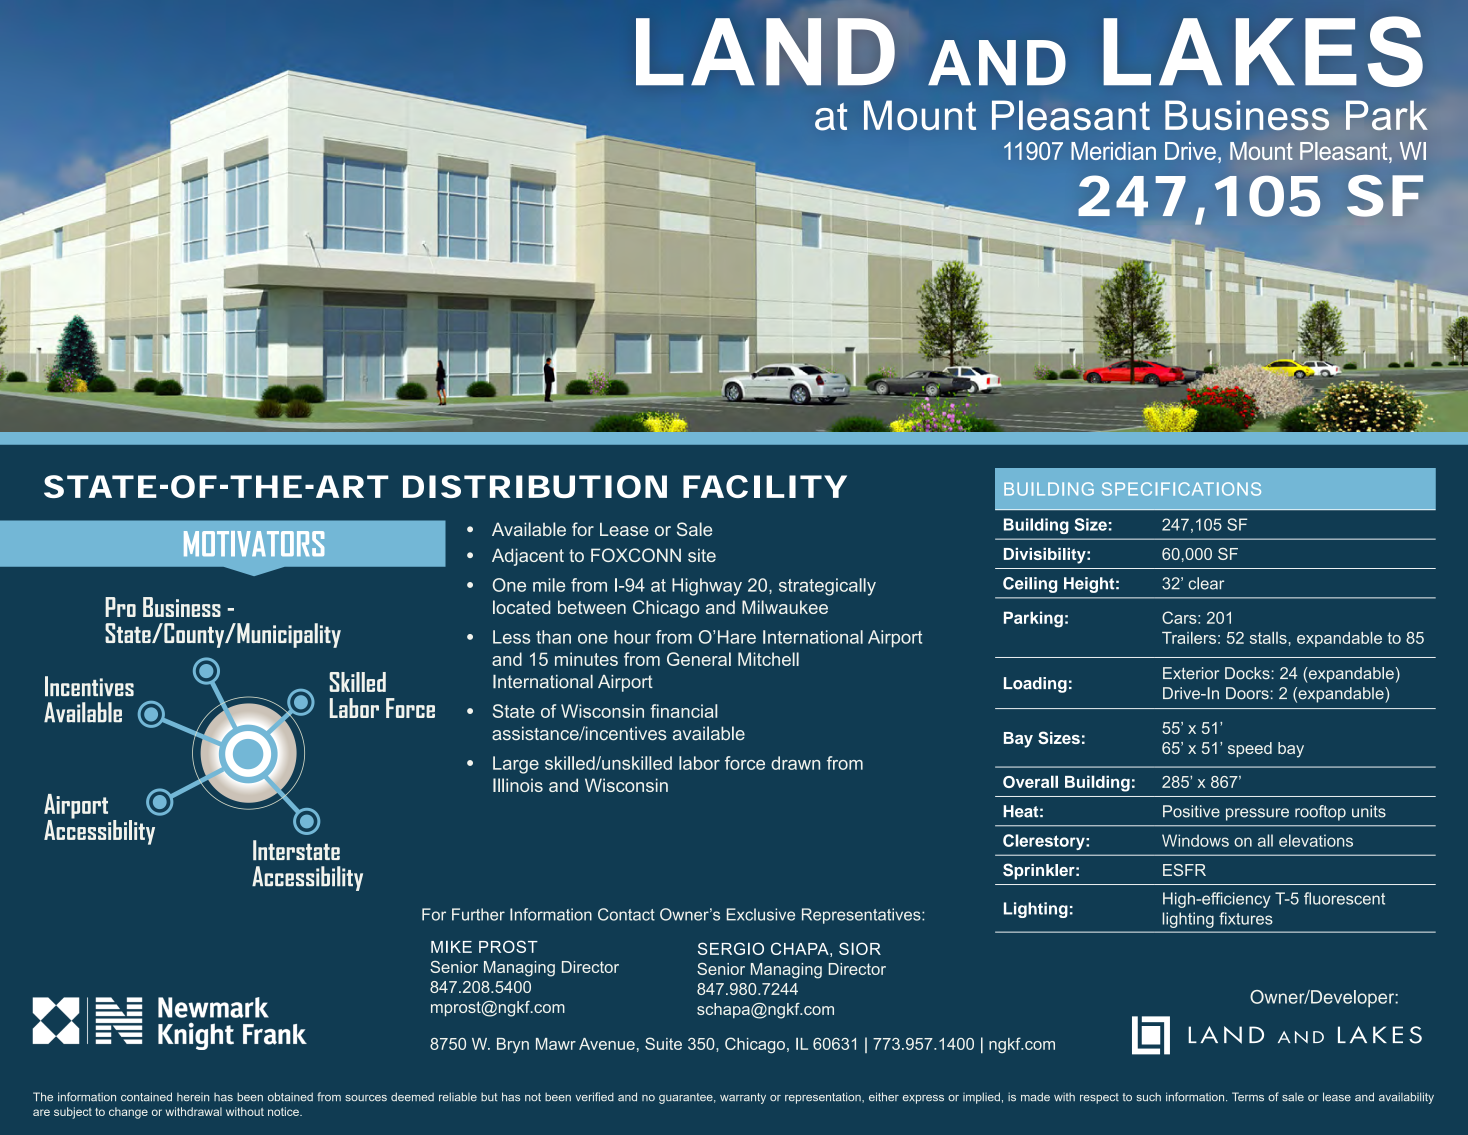 The image size is (1468, 1135). What do you see at coordinates (1206, 583) in the image?
I see `clear` at bounding box center [1206, 583].
